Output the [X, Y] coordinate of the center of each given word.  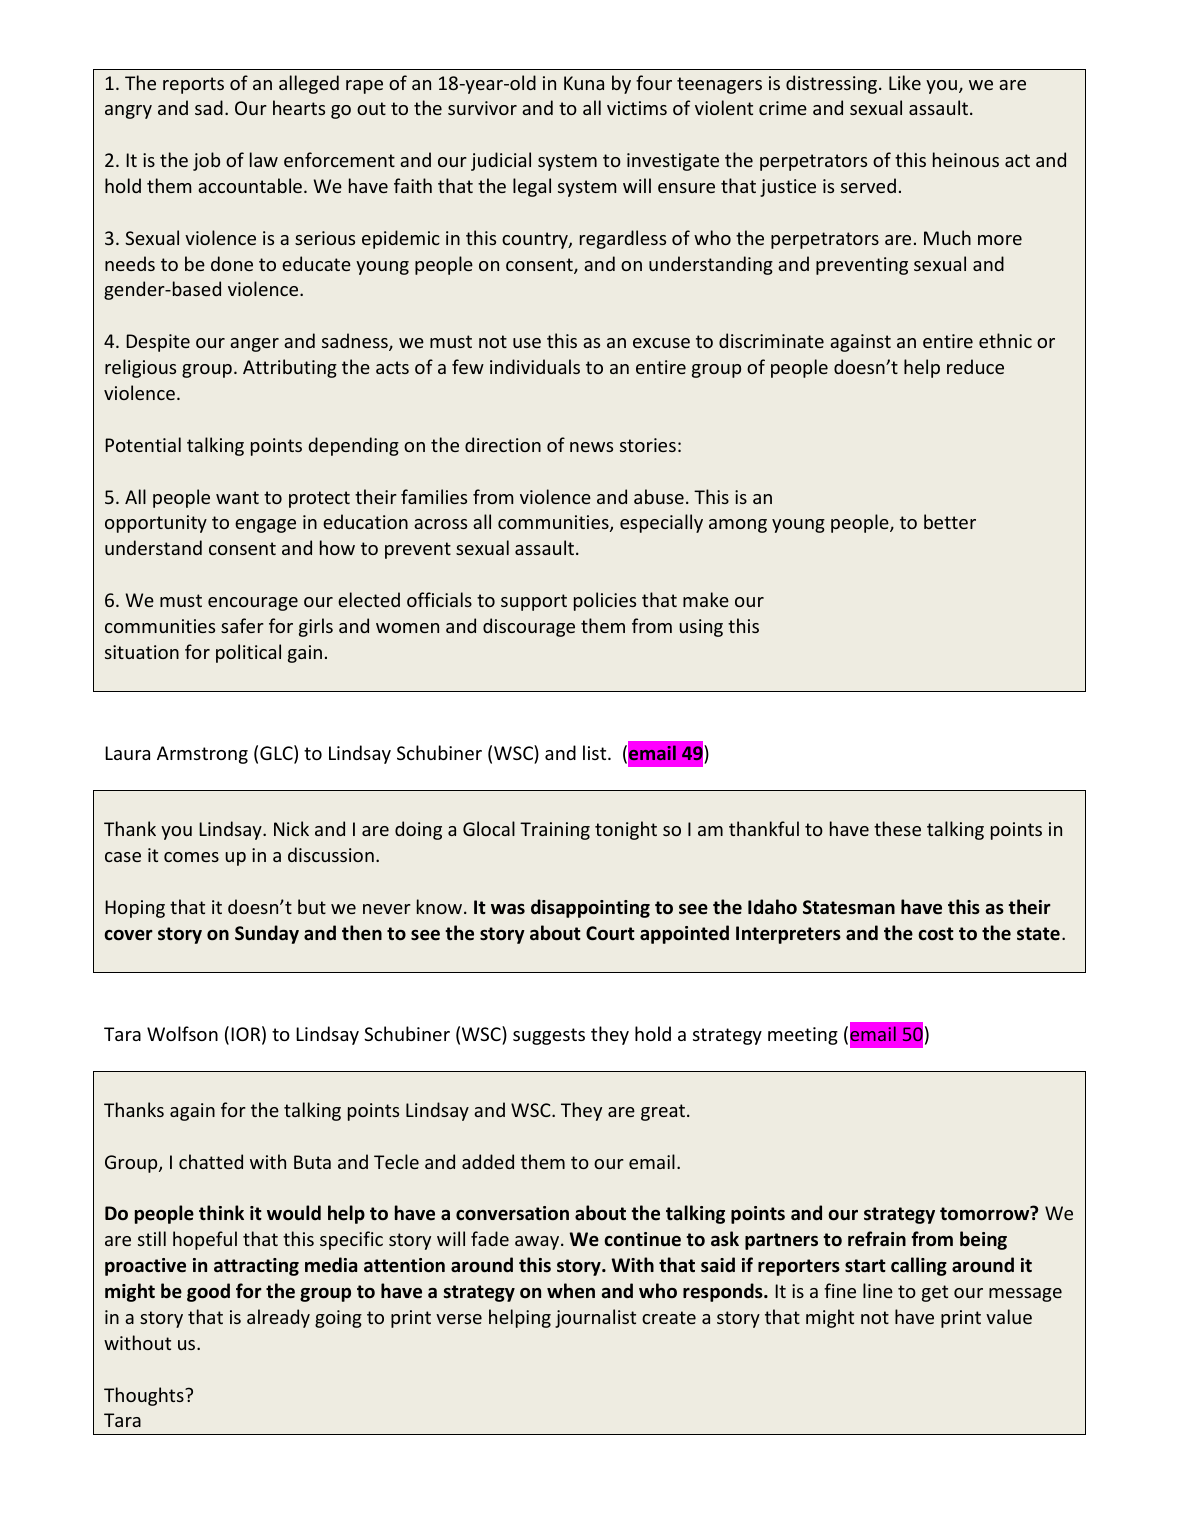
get [935, 1293]
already [278, 1318]
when [571, 1290]
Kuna [584, 83]
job [206, 161]
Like [905, 82]
